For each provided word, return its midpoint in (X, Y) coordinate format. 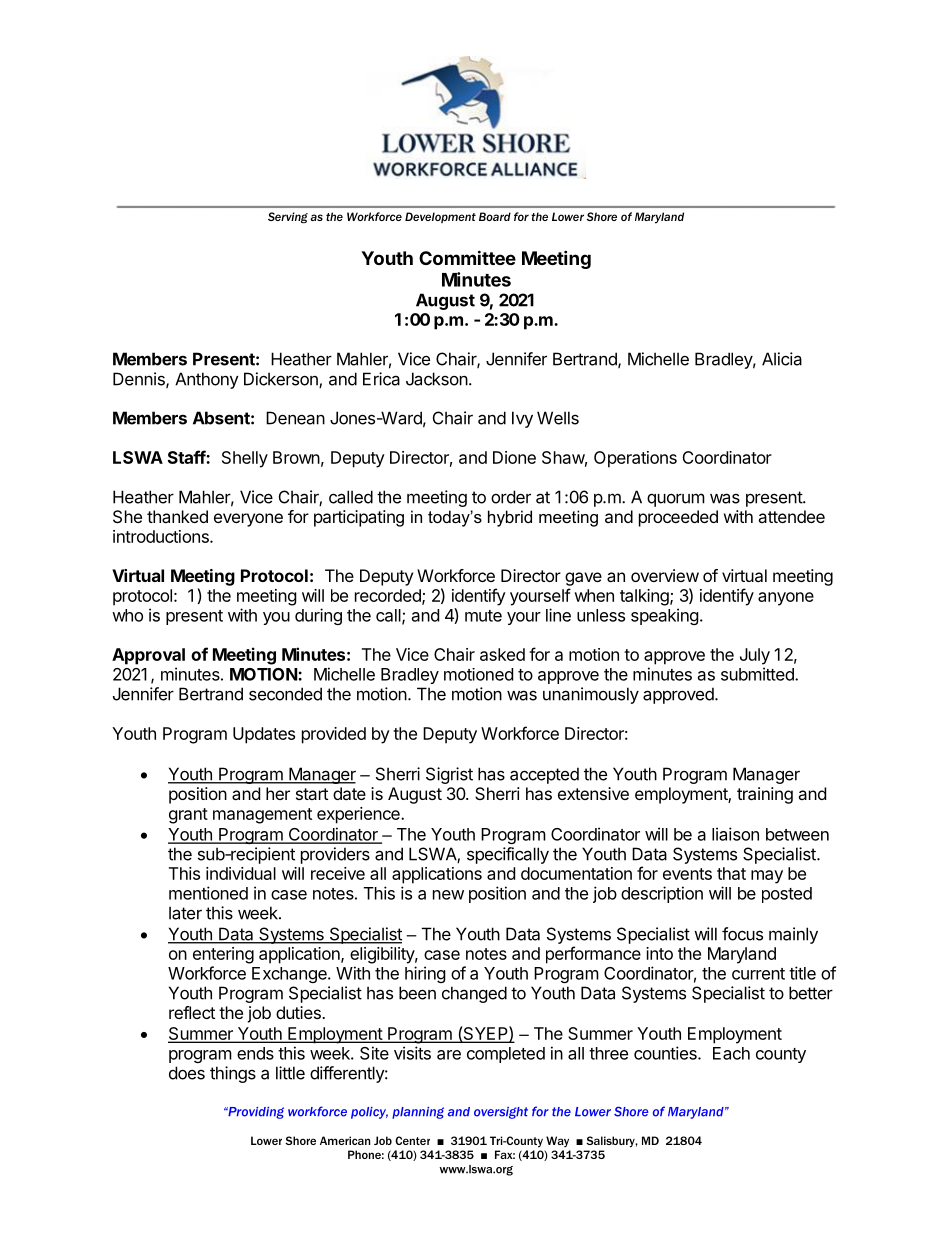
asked (502, 654)
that (731, 873)
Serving (288, 218)
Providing (255, 1113)
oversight (501, 1113)
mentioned (208, 893)
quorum (676, 500)
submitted (758, 674)
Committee (467, 257)
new (448, 895)
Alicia (782, 359)
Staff (187, 457)
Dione (514, 457)
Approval (148, 656)
